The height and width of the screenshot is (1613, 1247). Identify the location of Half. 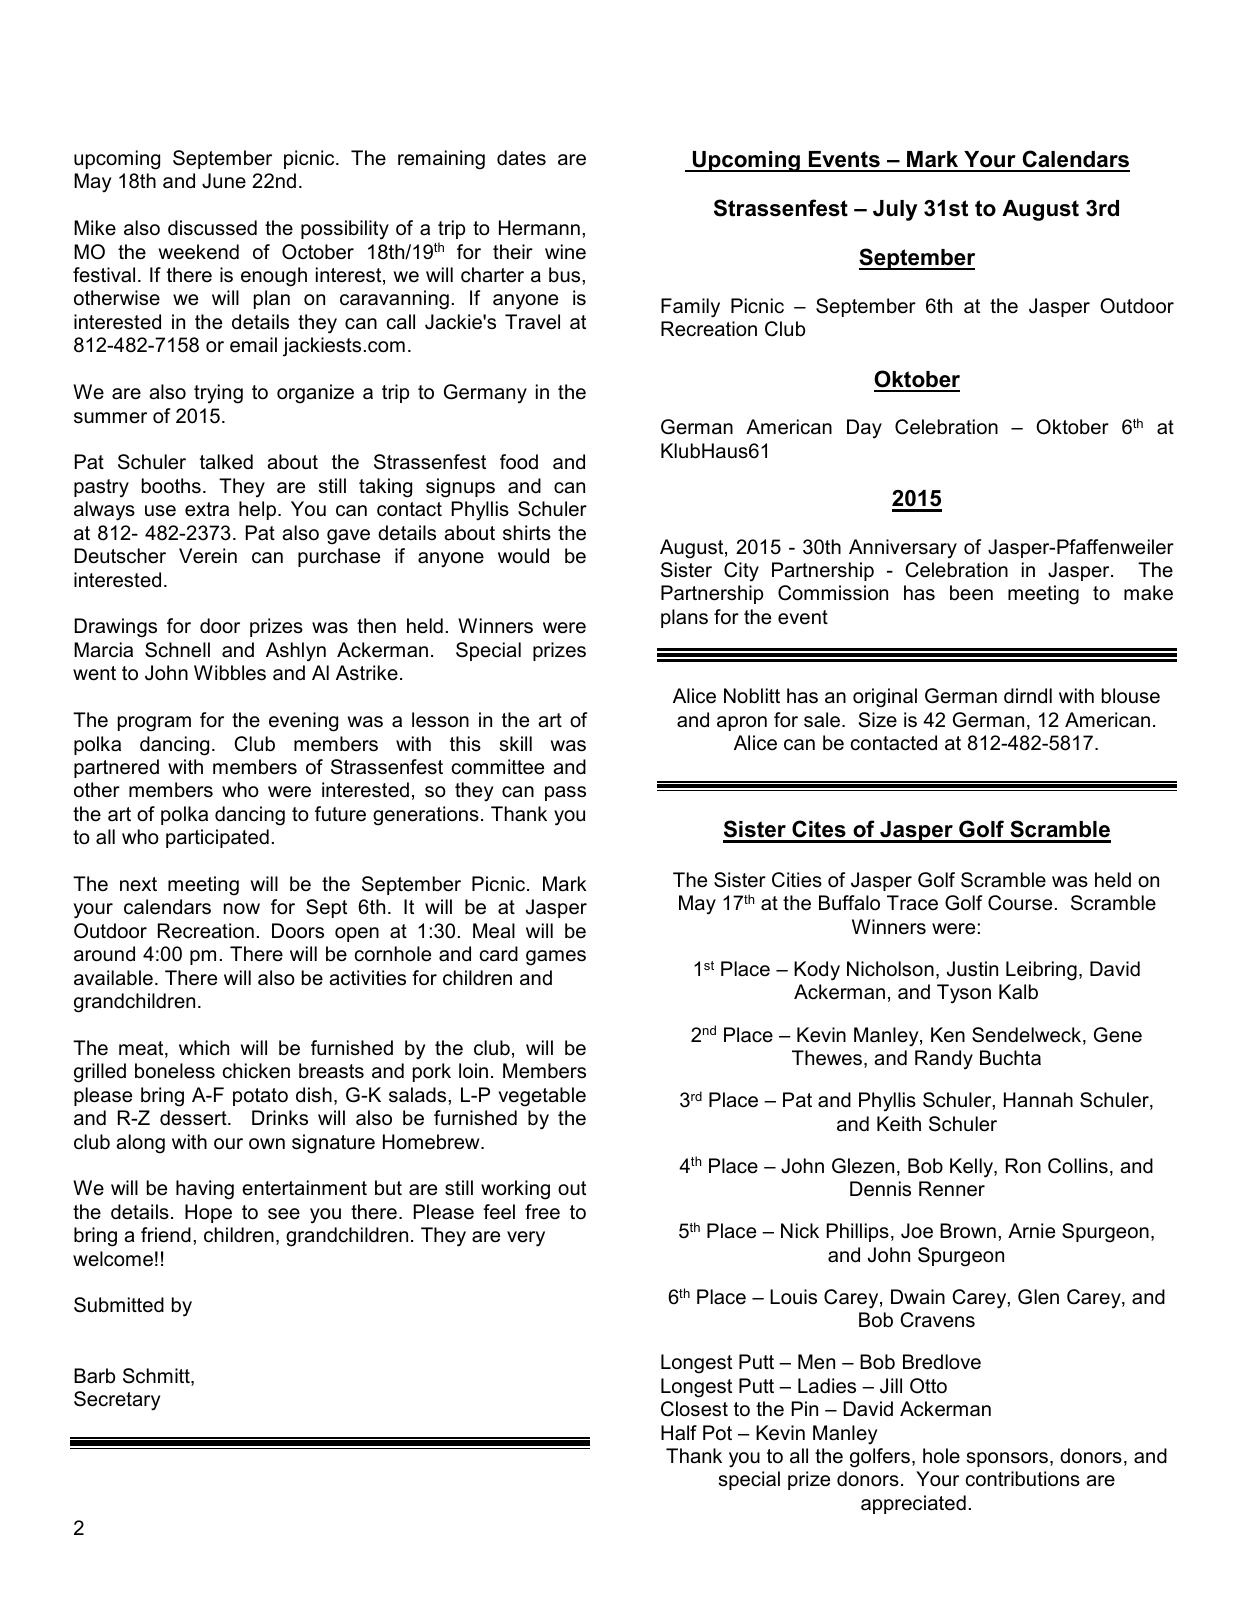
(679, 1433).
